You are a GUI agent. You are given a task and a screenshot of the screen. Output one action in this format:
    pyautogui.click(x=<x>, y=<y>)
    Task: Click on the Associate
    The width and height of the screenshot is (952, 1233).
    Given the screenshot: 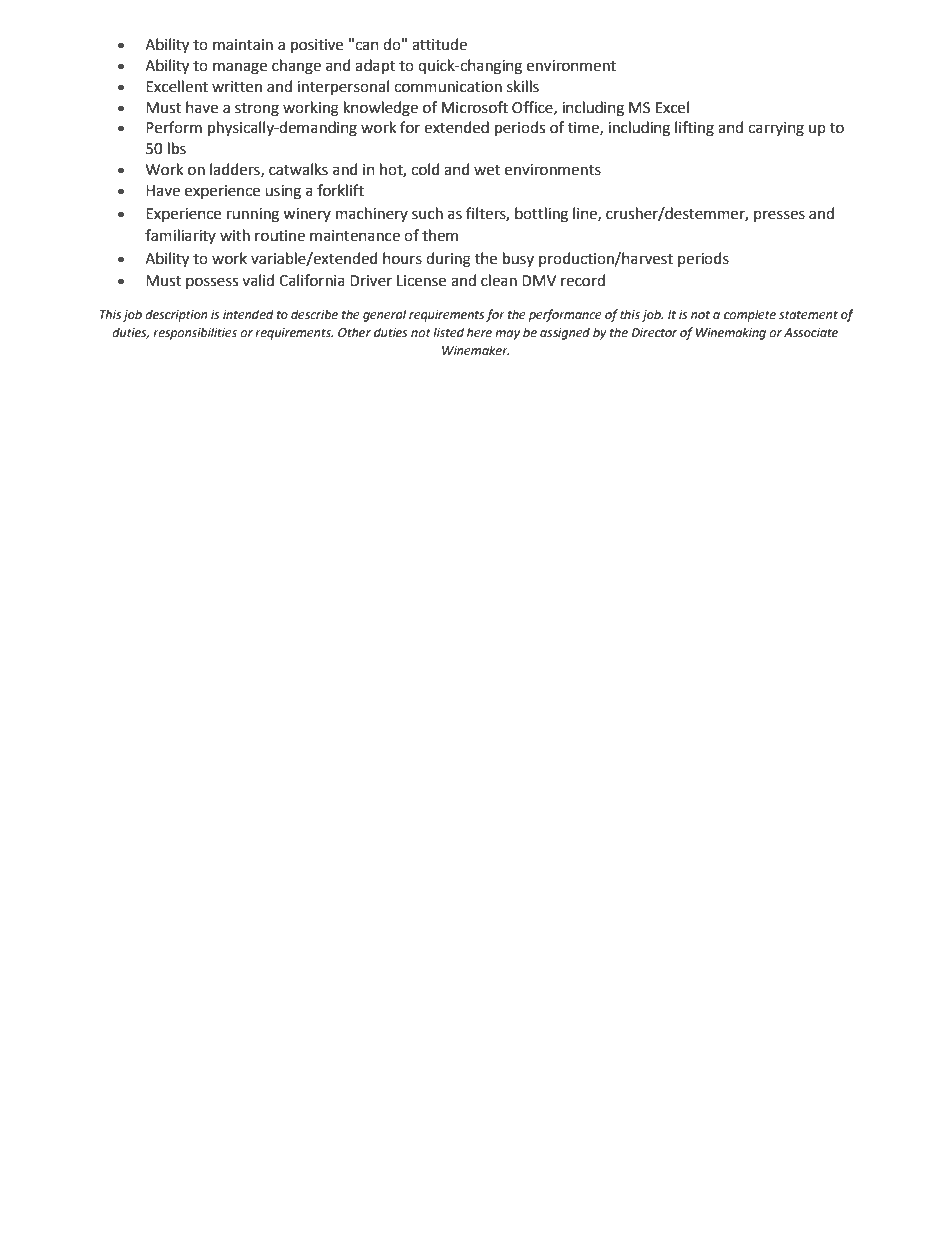 What is the action you would take?
    pyautogui.click(x=811, y=333)
